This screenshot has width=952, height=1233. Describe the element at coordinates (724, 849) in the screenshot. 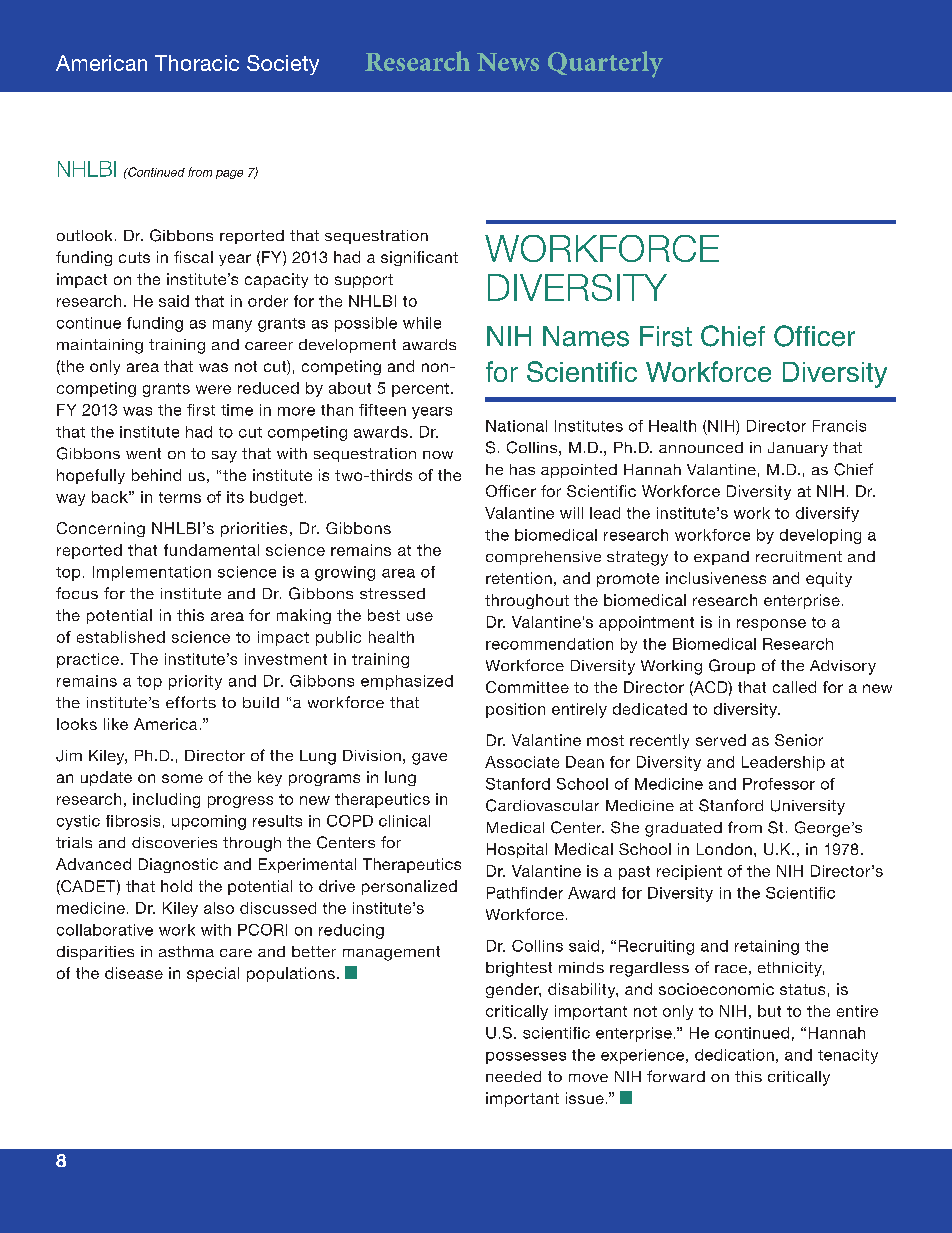

I see `London` at that location.
